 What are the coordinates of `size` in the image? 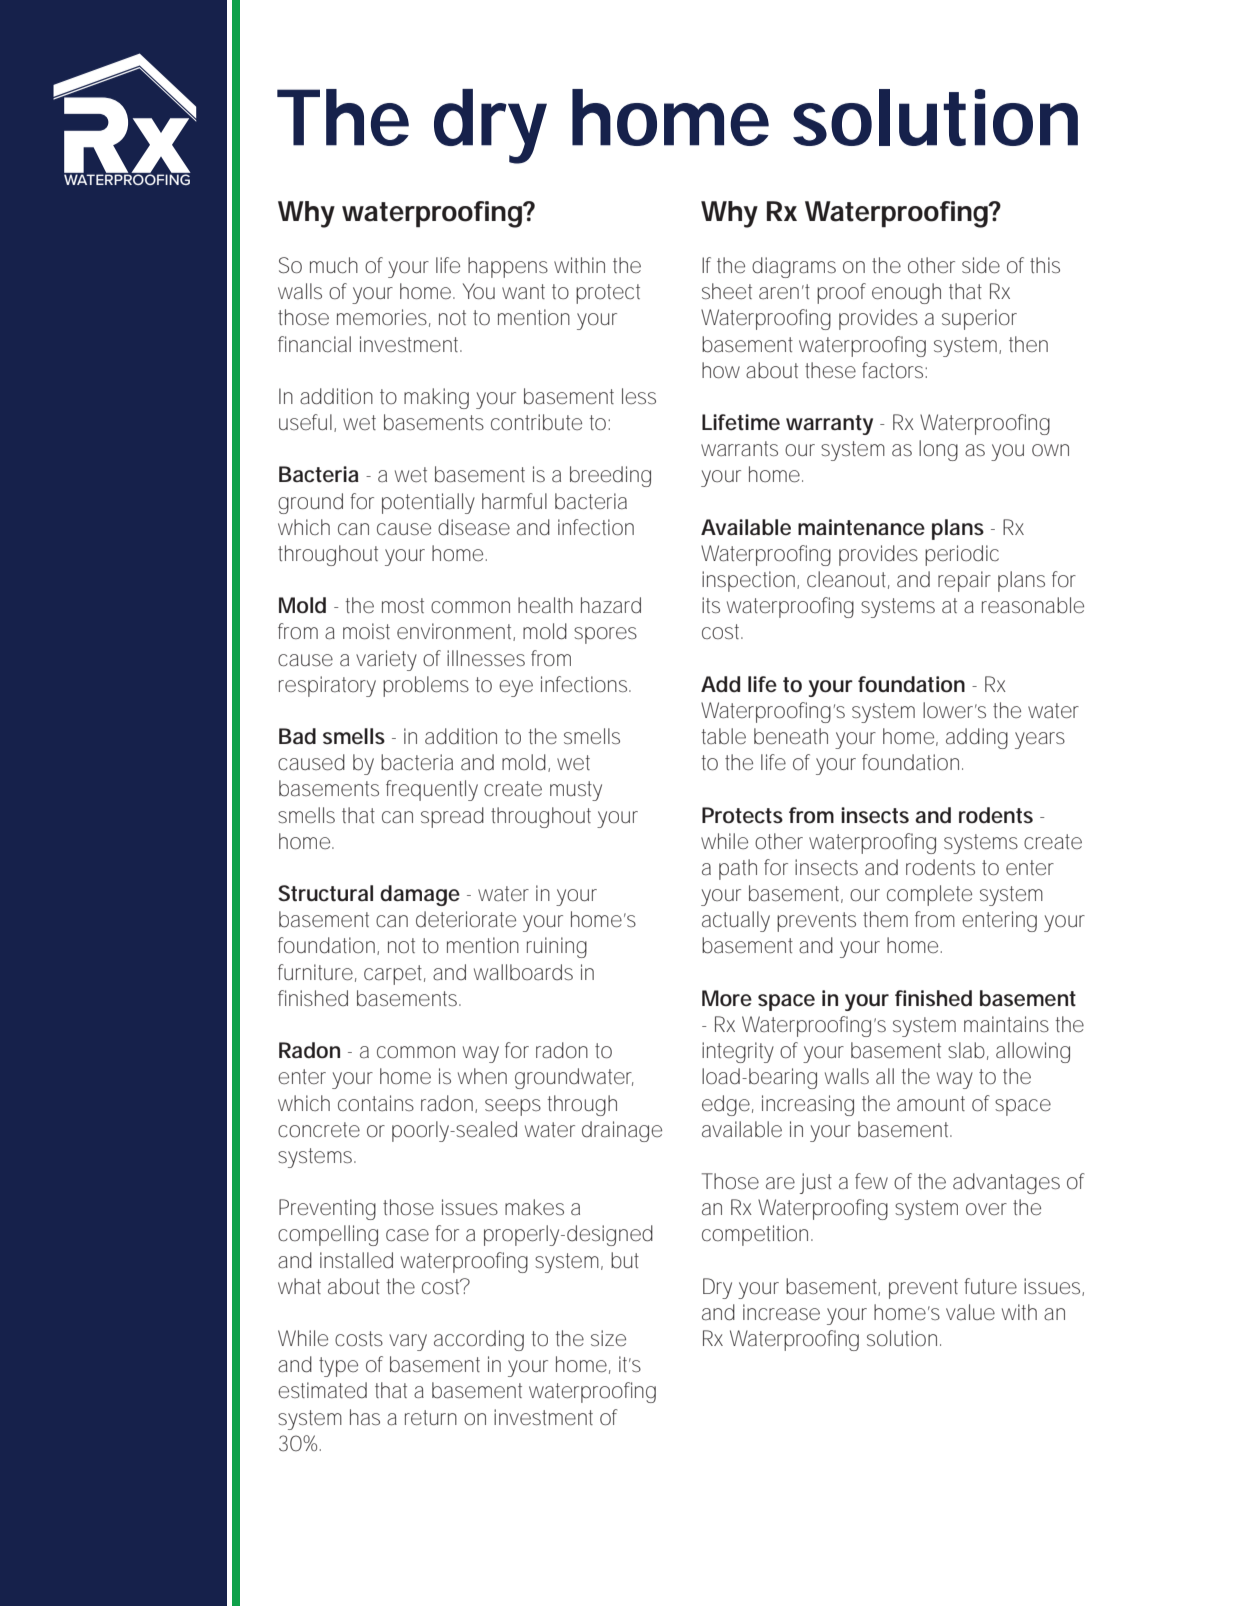 It's located at (608, 1338).
